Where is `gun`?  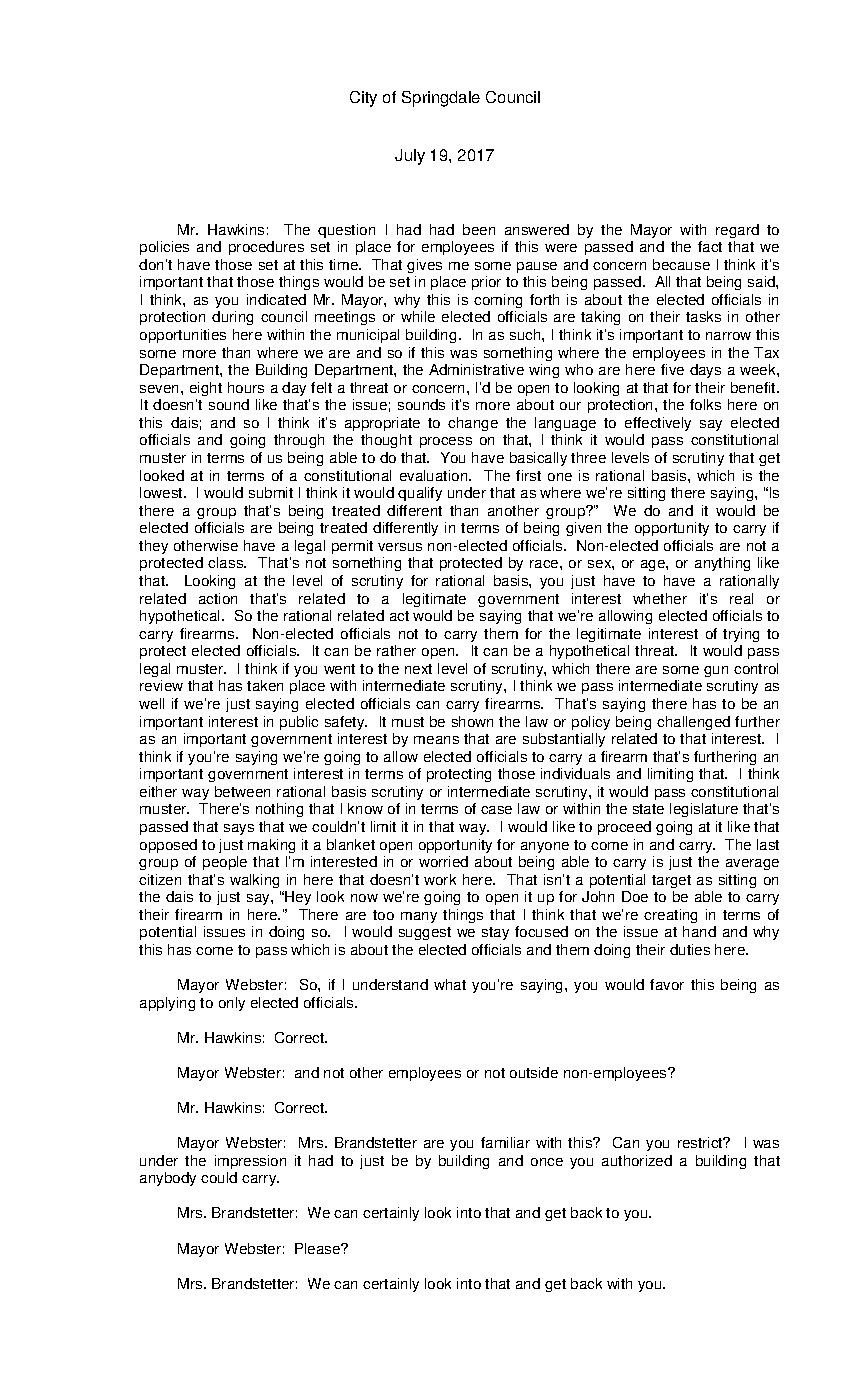 gun is located at coordinates (716, 671).
